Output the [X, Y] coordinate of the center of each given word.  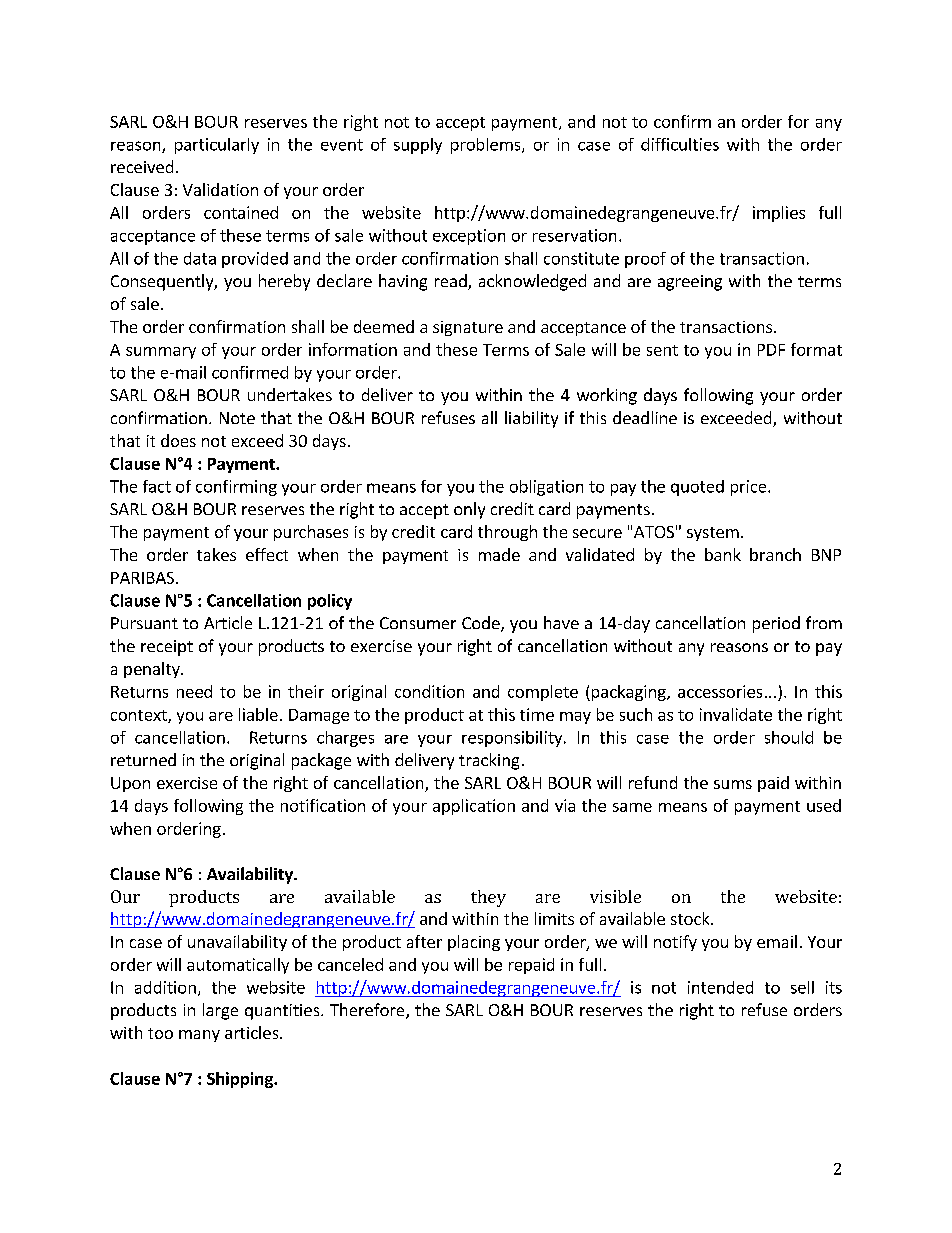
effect [267, 554]
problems [487, 146]
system [713, 534]
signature [468, 328]
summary [161, 353]
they [488, 898]
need [194, 691]
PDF [771, 350]
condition [429, 691]
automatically [238, 966]
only [469, 510]
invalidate [736, 714]
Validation [220, 189]
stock [691, 918]
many [199, 1036]
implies [779, 214]
